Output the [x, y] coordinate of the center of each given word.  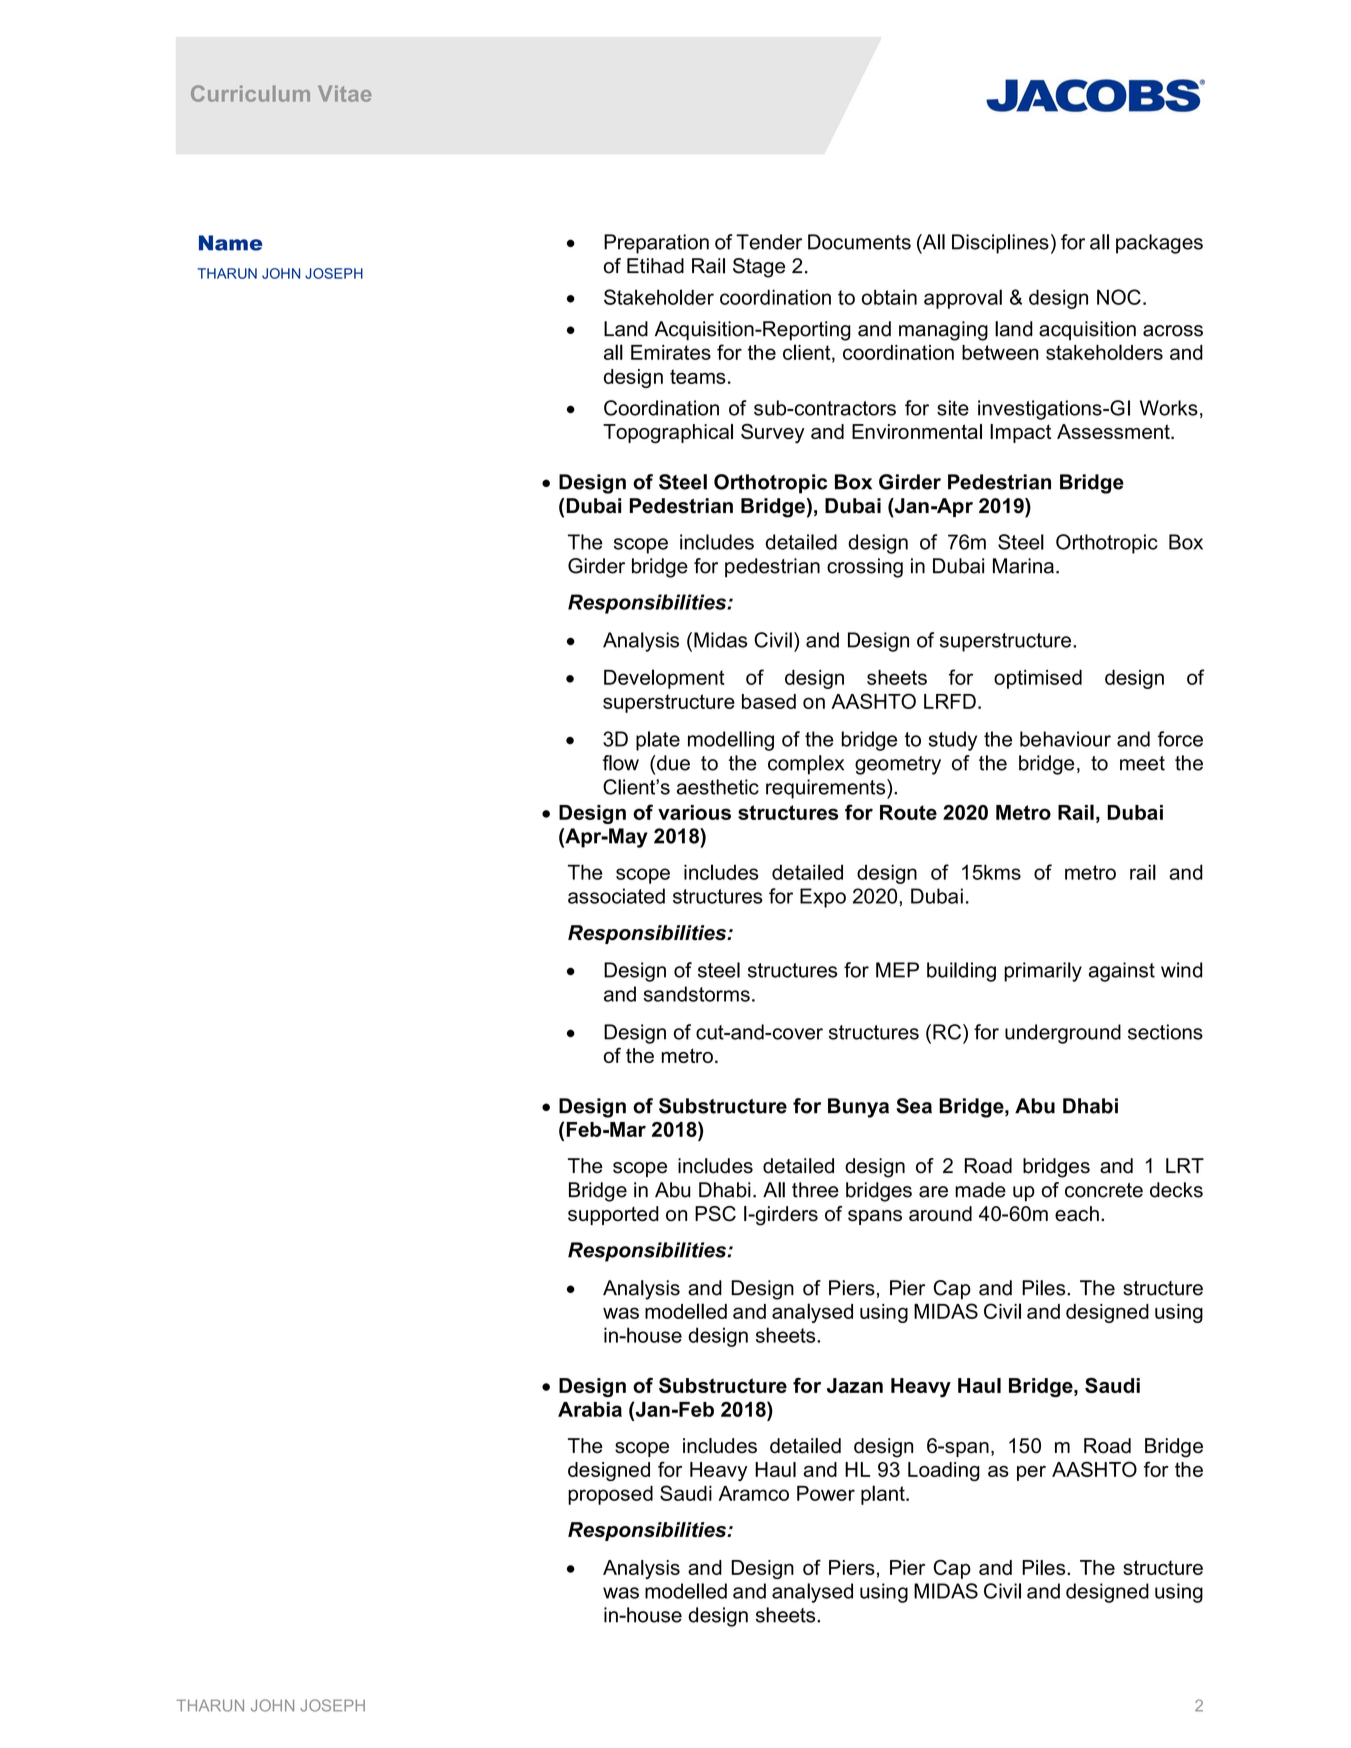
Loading [944, 1471]
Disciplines [1000, 244]
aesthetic [718, 787]
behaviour [1065, 739]
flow [621, 763]
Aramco [754, 1493]
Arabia [590, 1409]
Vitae [345, 93]
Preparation [656, 244]
